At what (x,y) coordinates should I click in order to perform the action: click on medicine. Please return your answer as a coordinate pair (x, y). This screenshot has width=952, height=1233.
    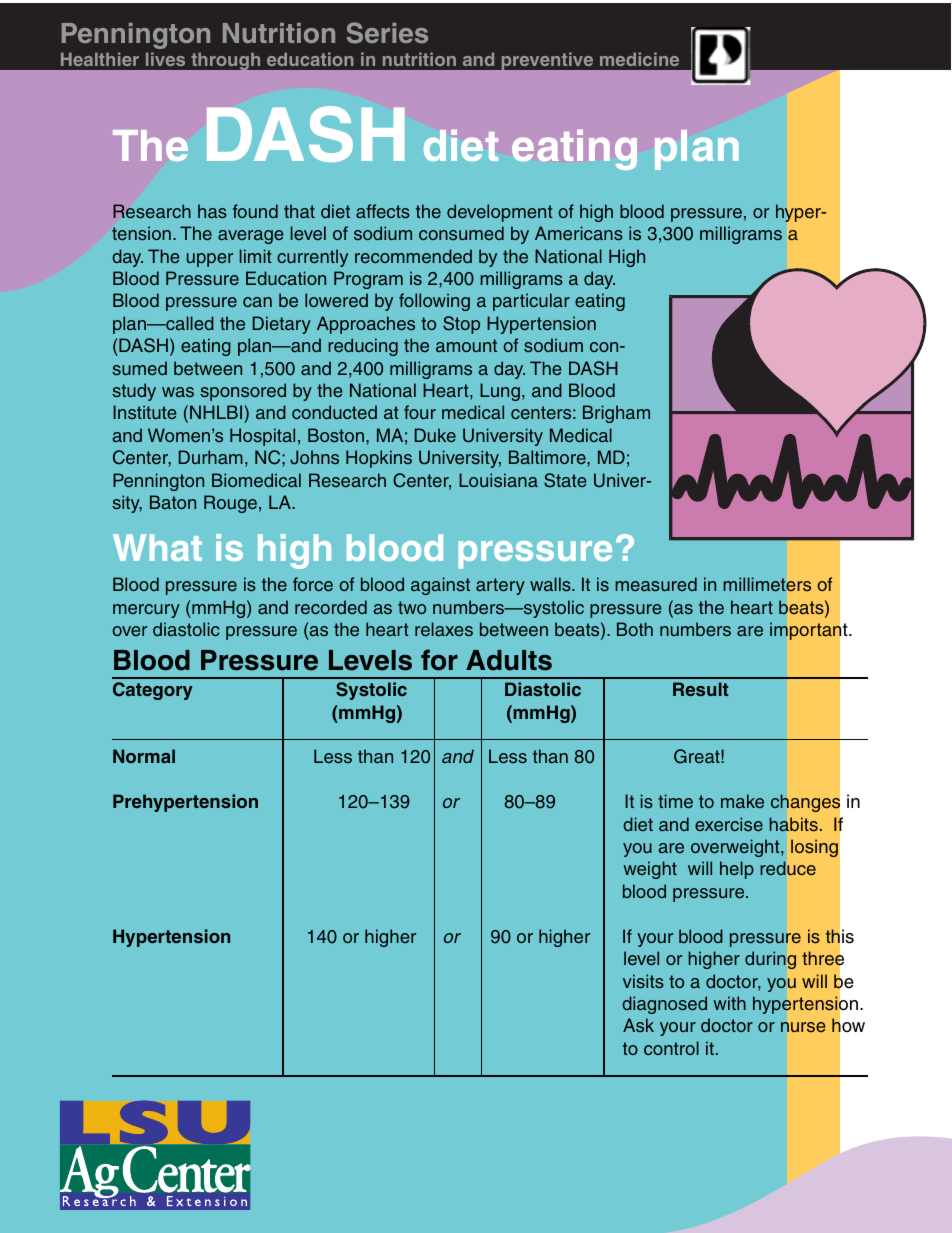
    Looking at the image, I should click on (639, 59).
